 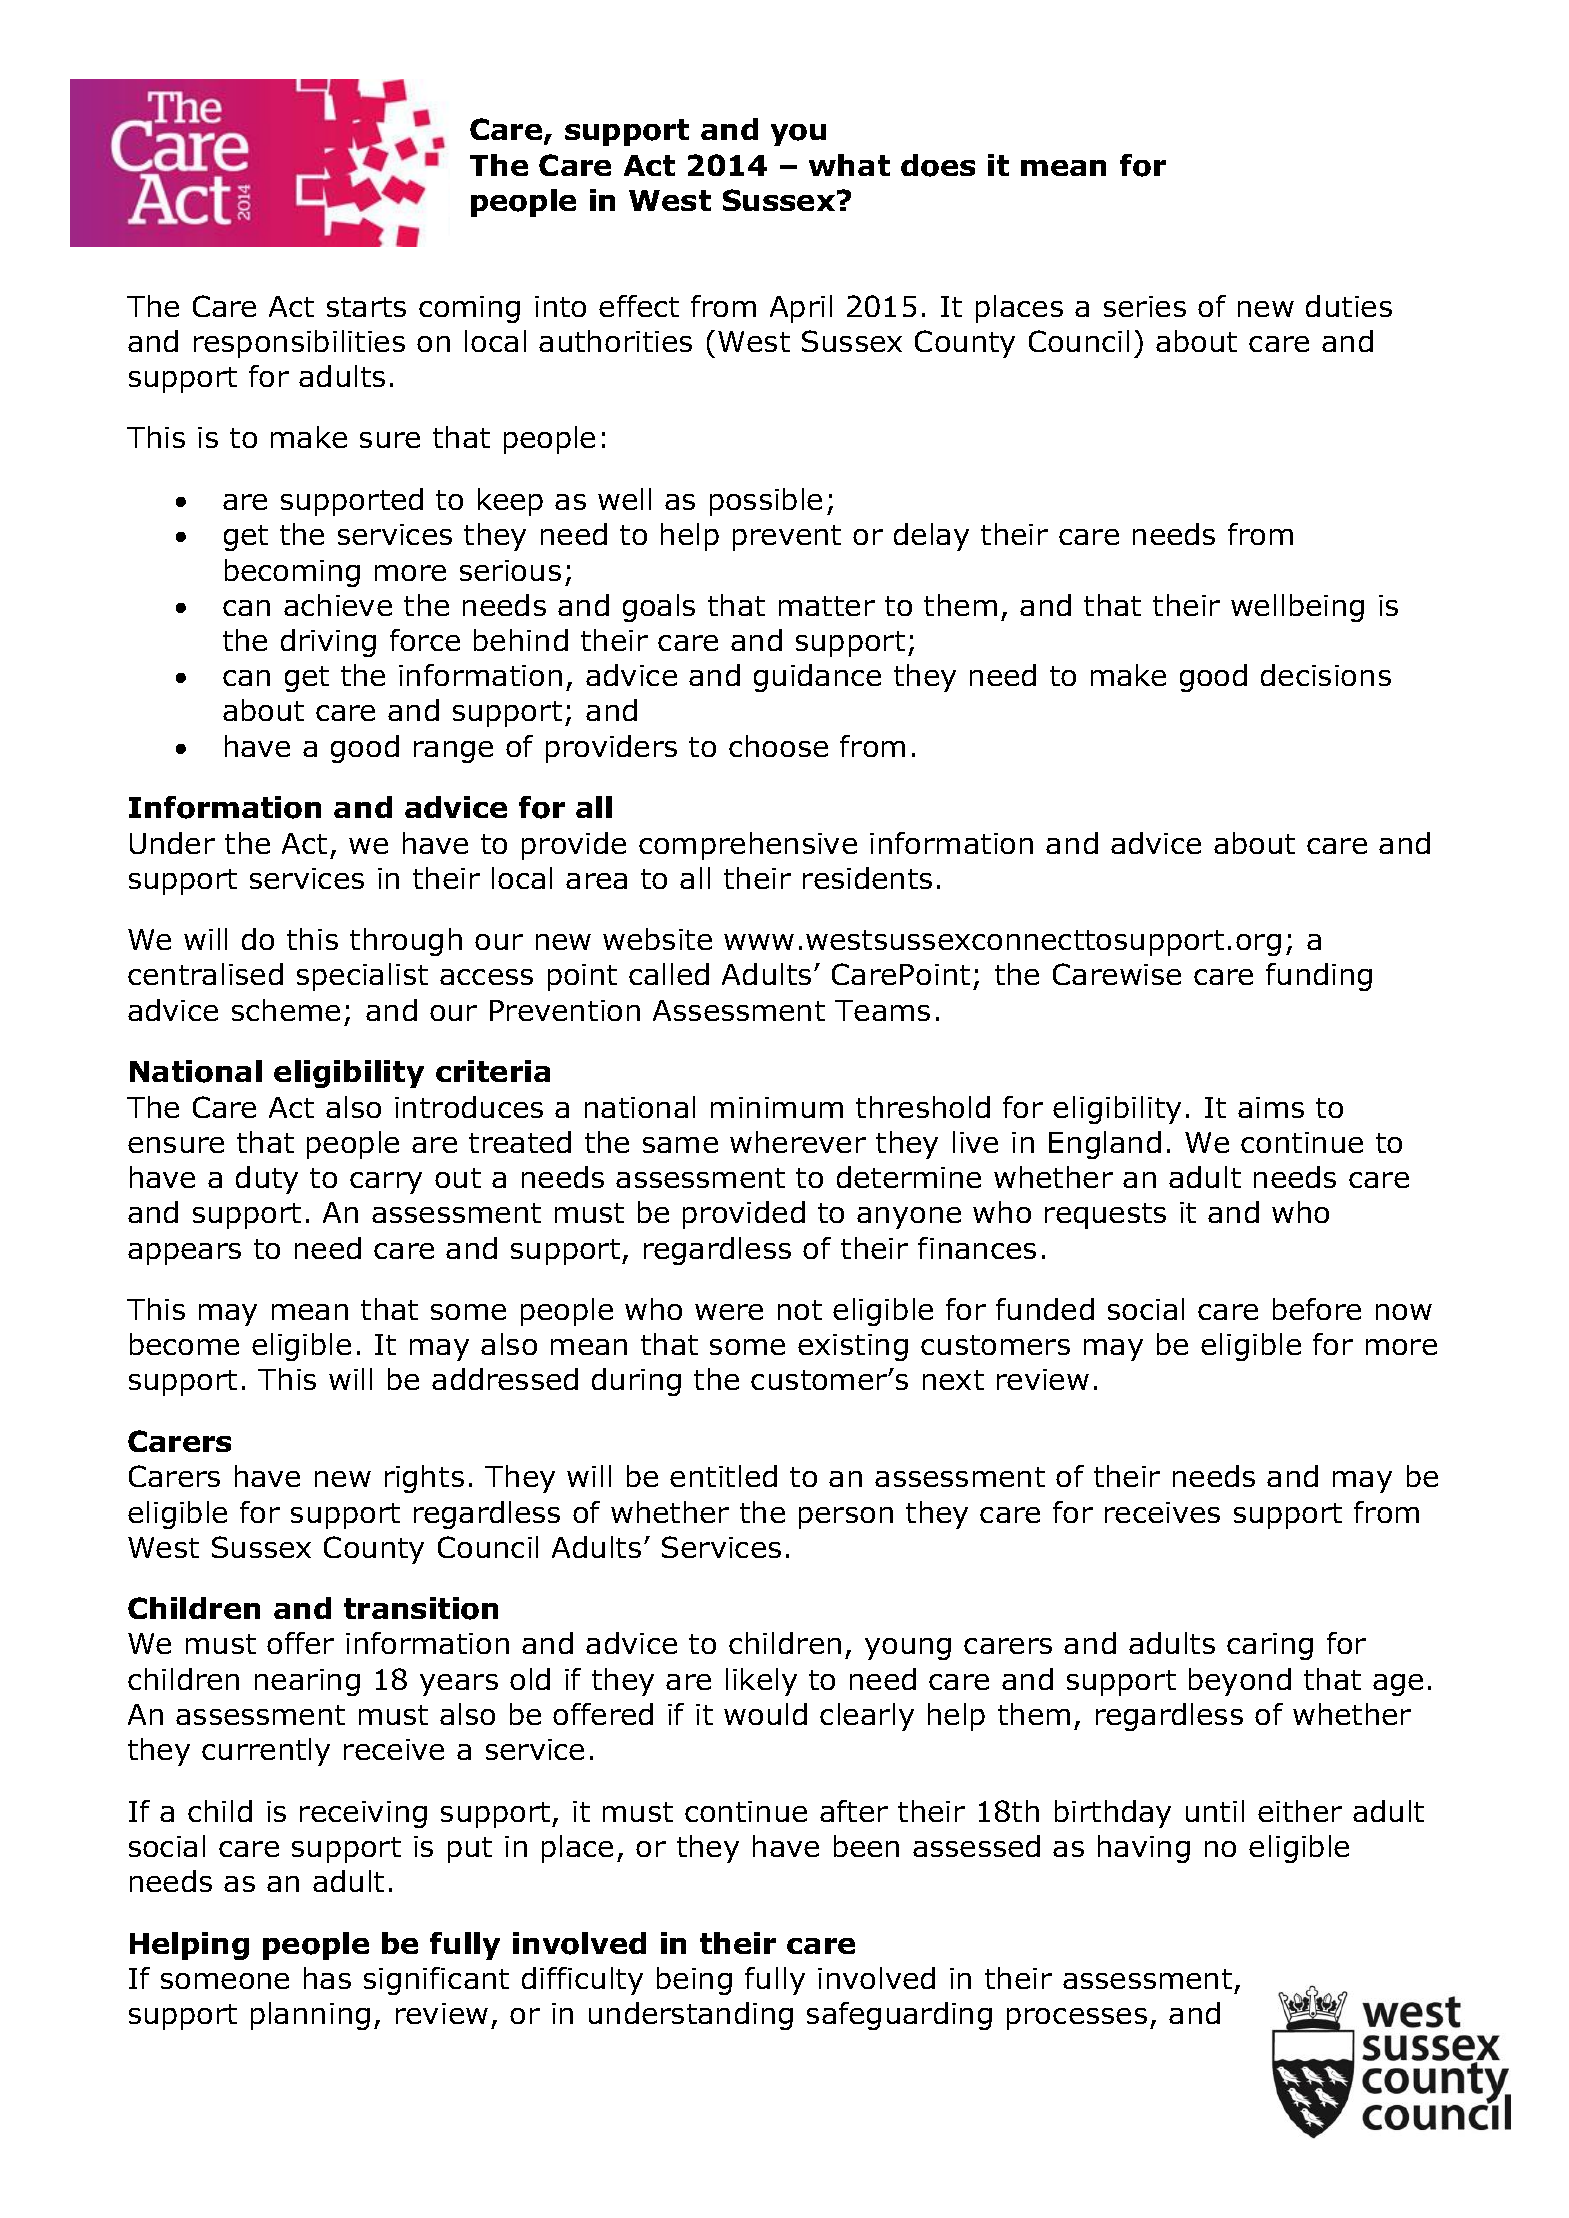 I want to click on has, so click(x=327, y=1978).
